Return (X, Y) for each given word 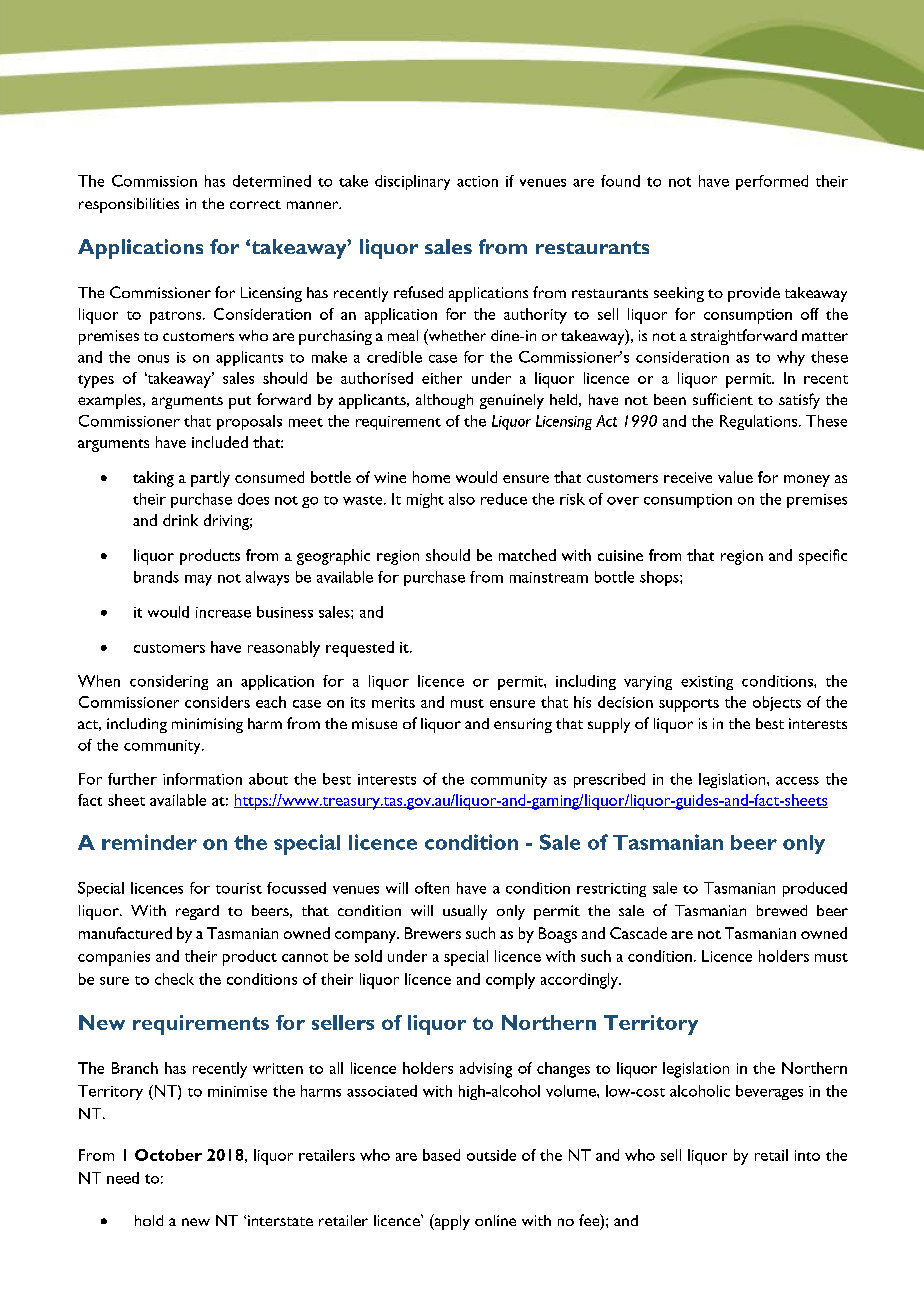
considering (169, 682)
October (168, 1155)
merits (393, 702)
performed (772, 182)
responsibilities (129, 205)
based (441, 1155)
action (477, 181)
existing (707, 683)
